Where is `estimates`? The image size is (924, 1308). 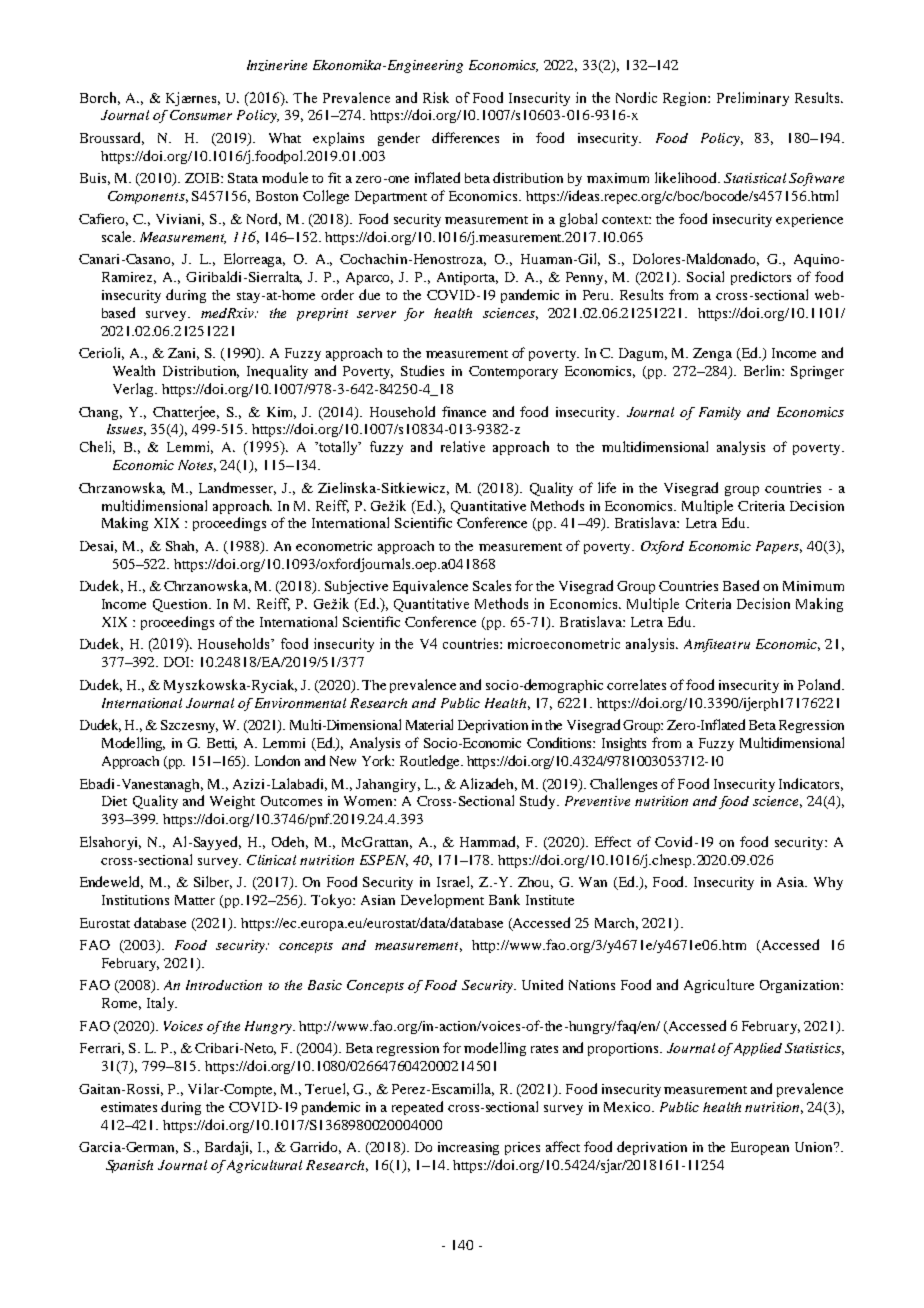
estimates is located at coordinates (129, 1107).
